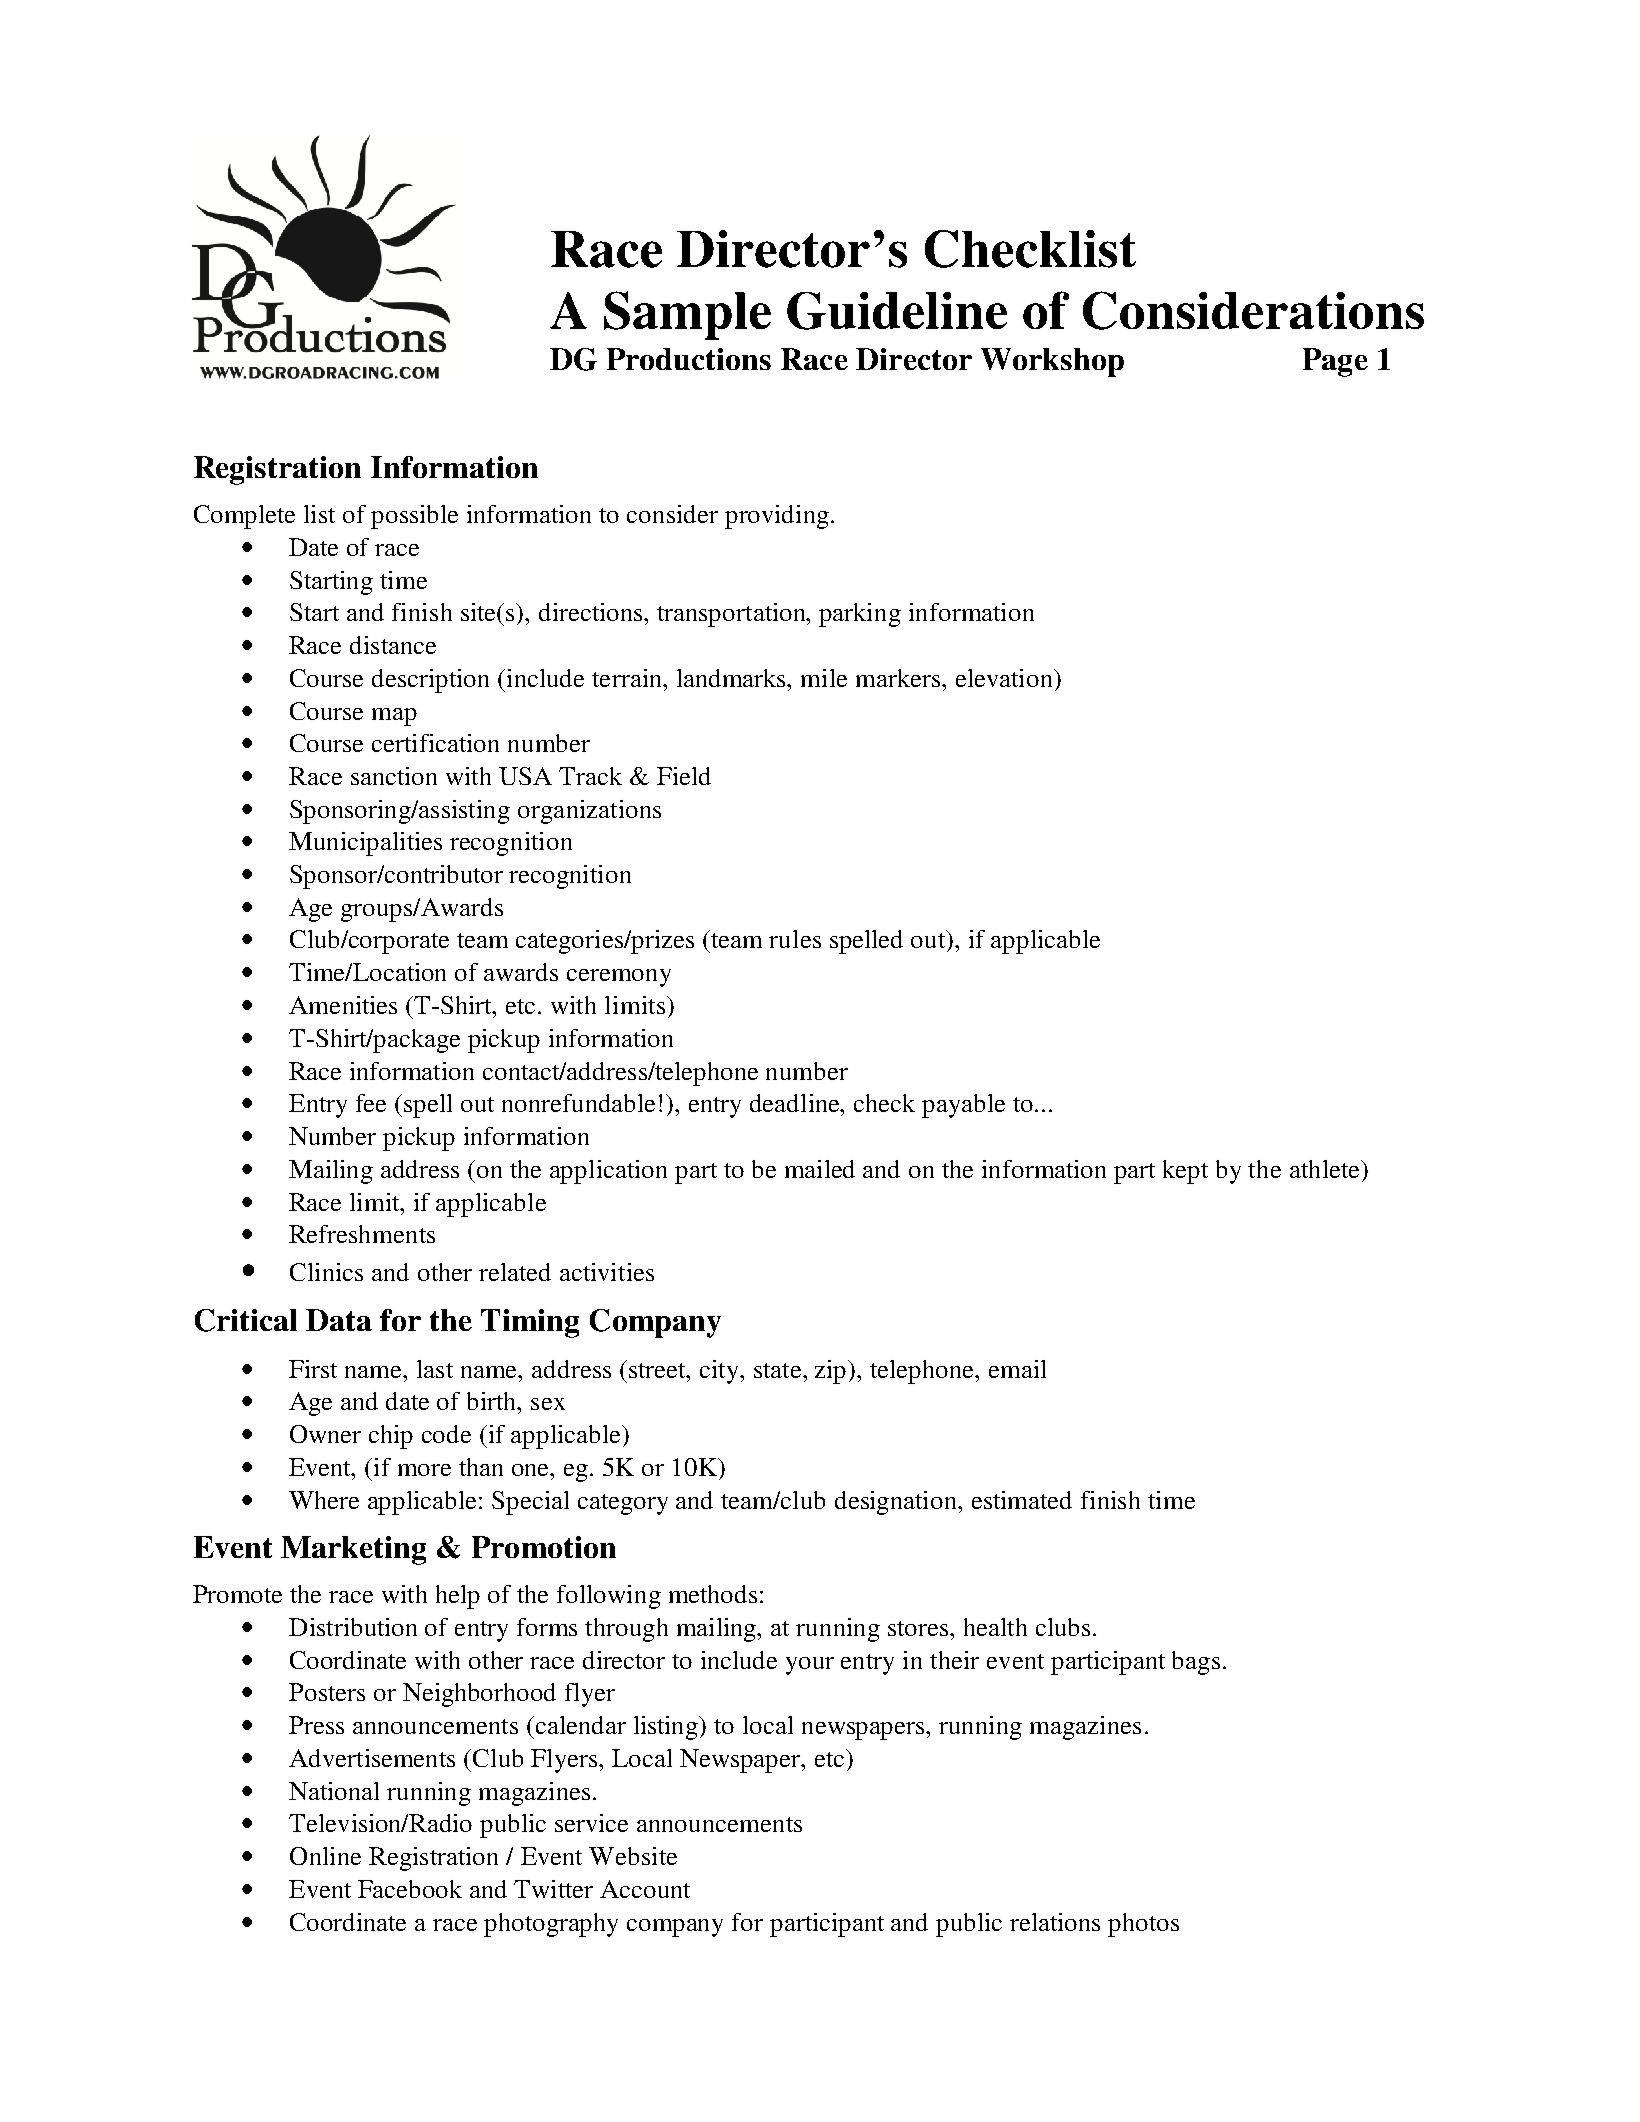  What do you see at coordinates (1335, 362) in the screenshot?
I see `Page` at bounding box center [1335, 362].
